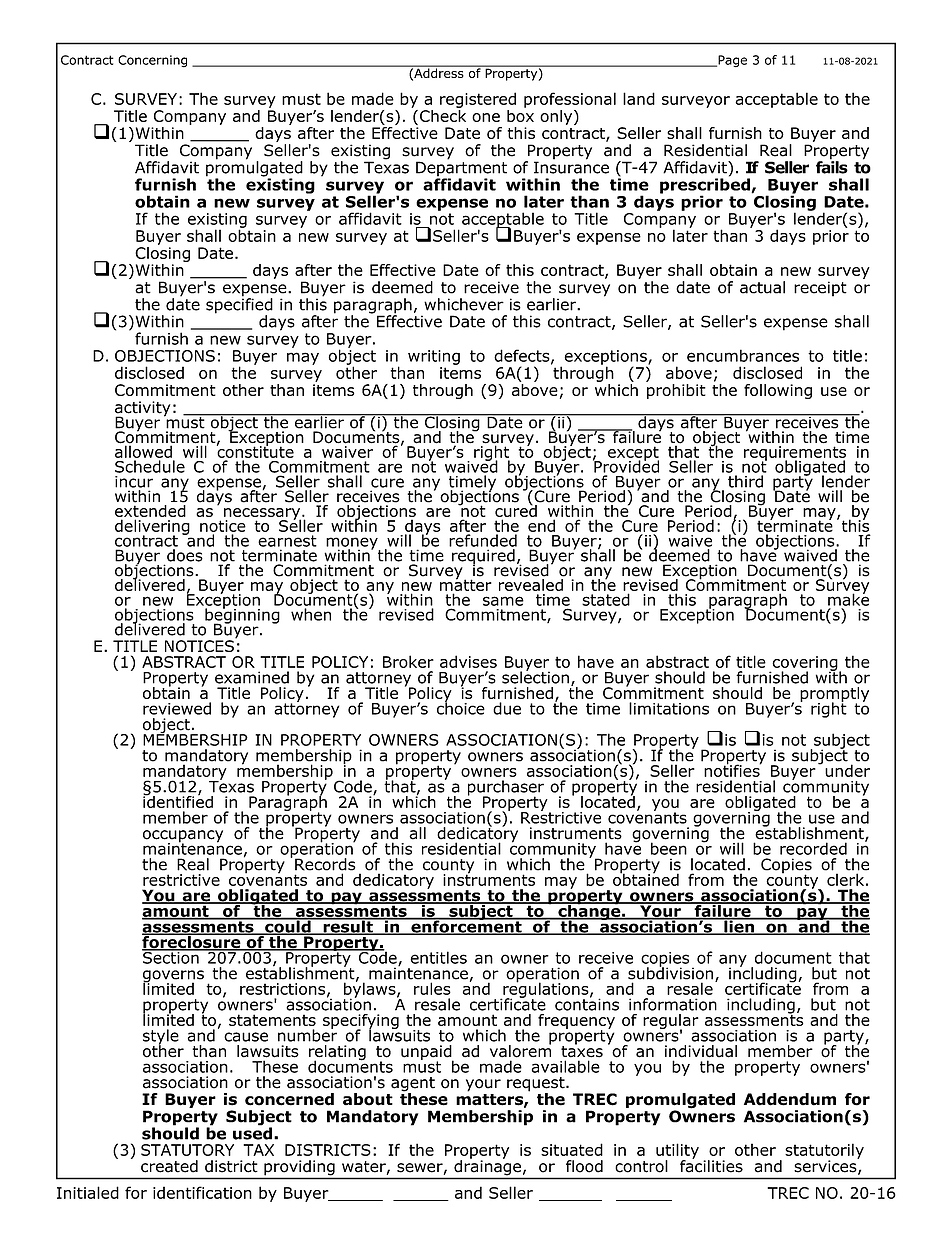 The height and width of the screenshot is (1233, 952). I want to click on occupancy, so click(183, 837).
